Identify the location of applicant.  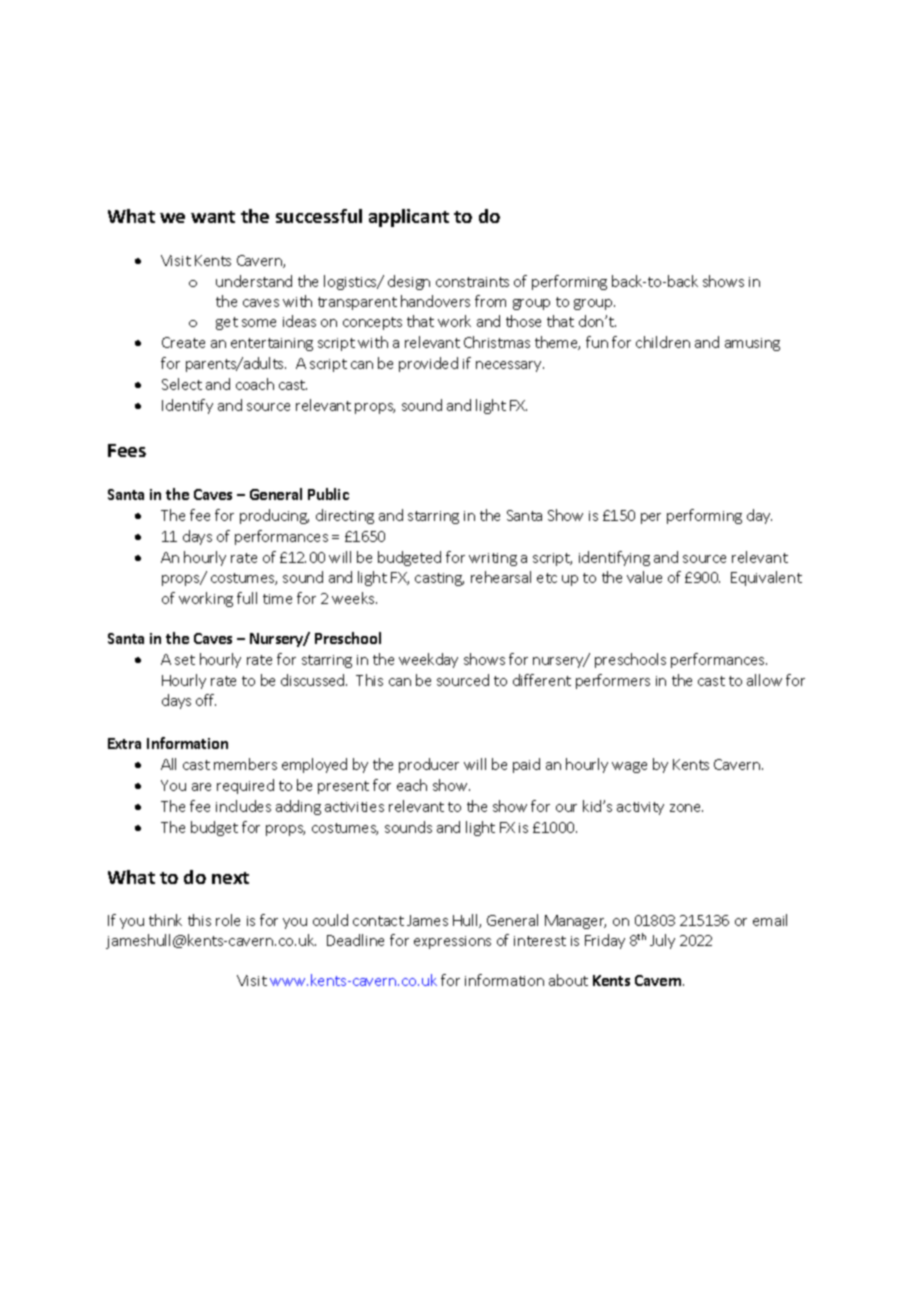
(409, 218).
